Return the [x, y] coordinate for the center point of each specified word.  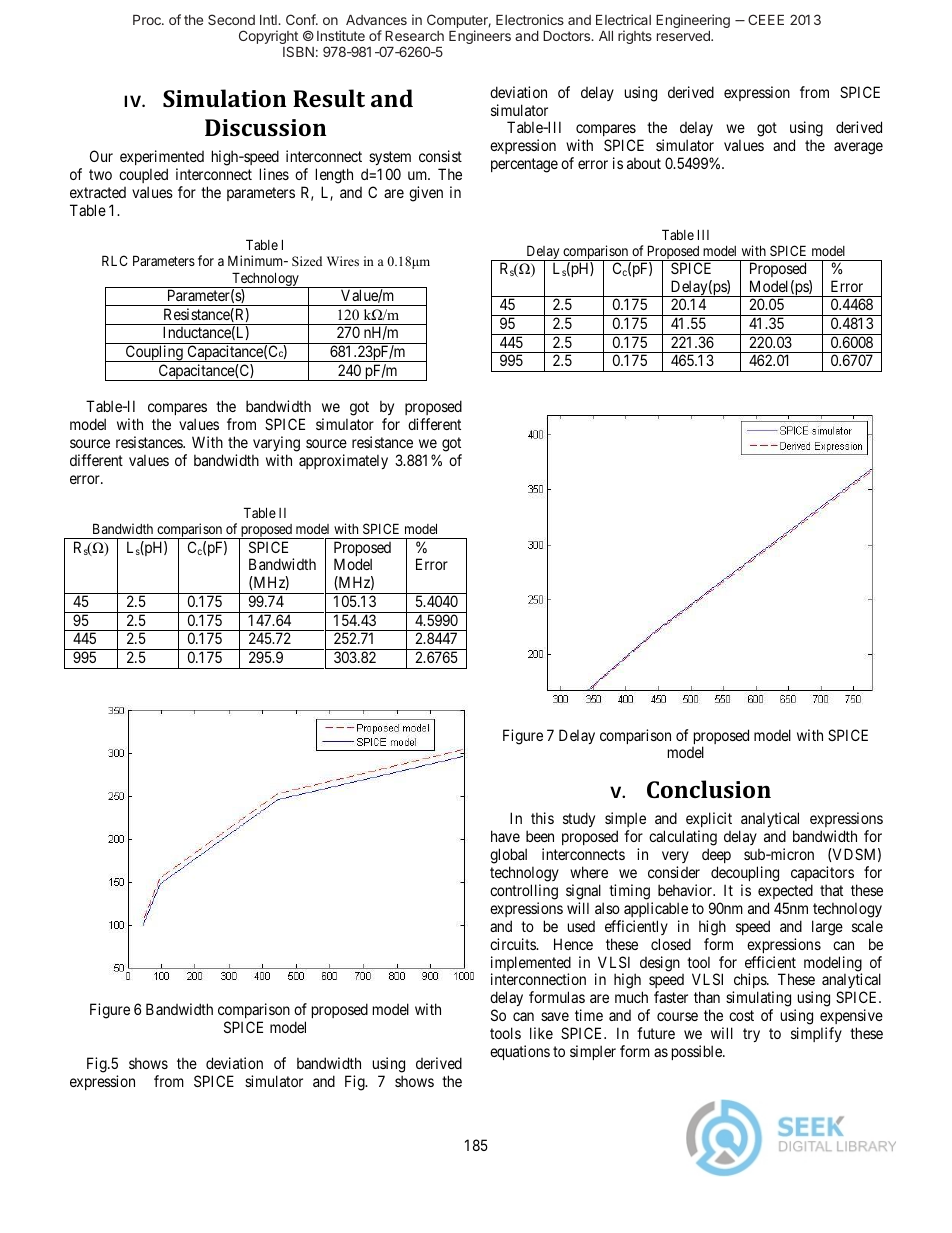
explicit [709, 821]
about [644, 163]
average [858, 148]
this [542, 818]
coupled [143, 177]
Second [231, 19]
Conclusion [709, 789]
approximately [343, 461]
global [508, 856]
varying [276, 444]
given [426, 194]
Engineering [693, 21]
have [505, 836]
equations [520, 1052]
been [540, 836]
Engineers [480, 37]
